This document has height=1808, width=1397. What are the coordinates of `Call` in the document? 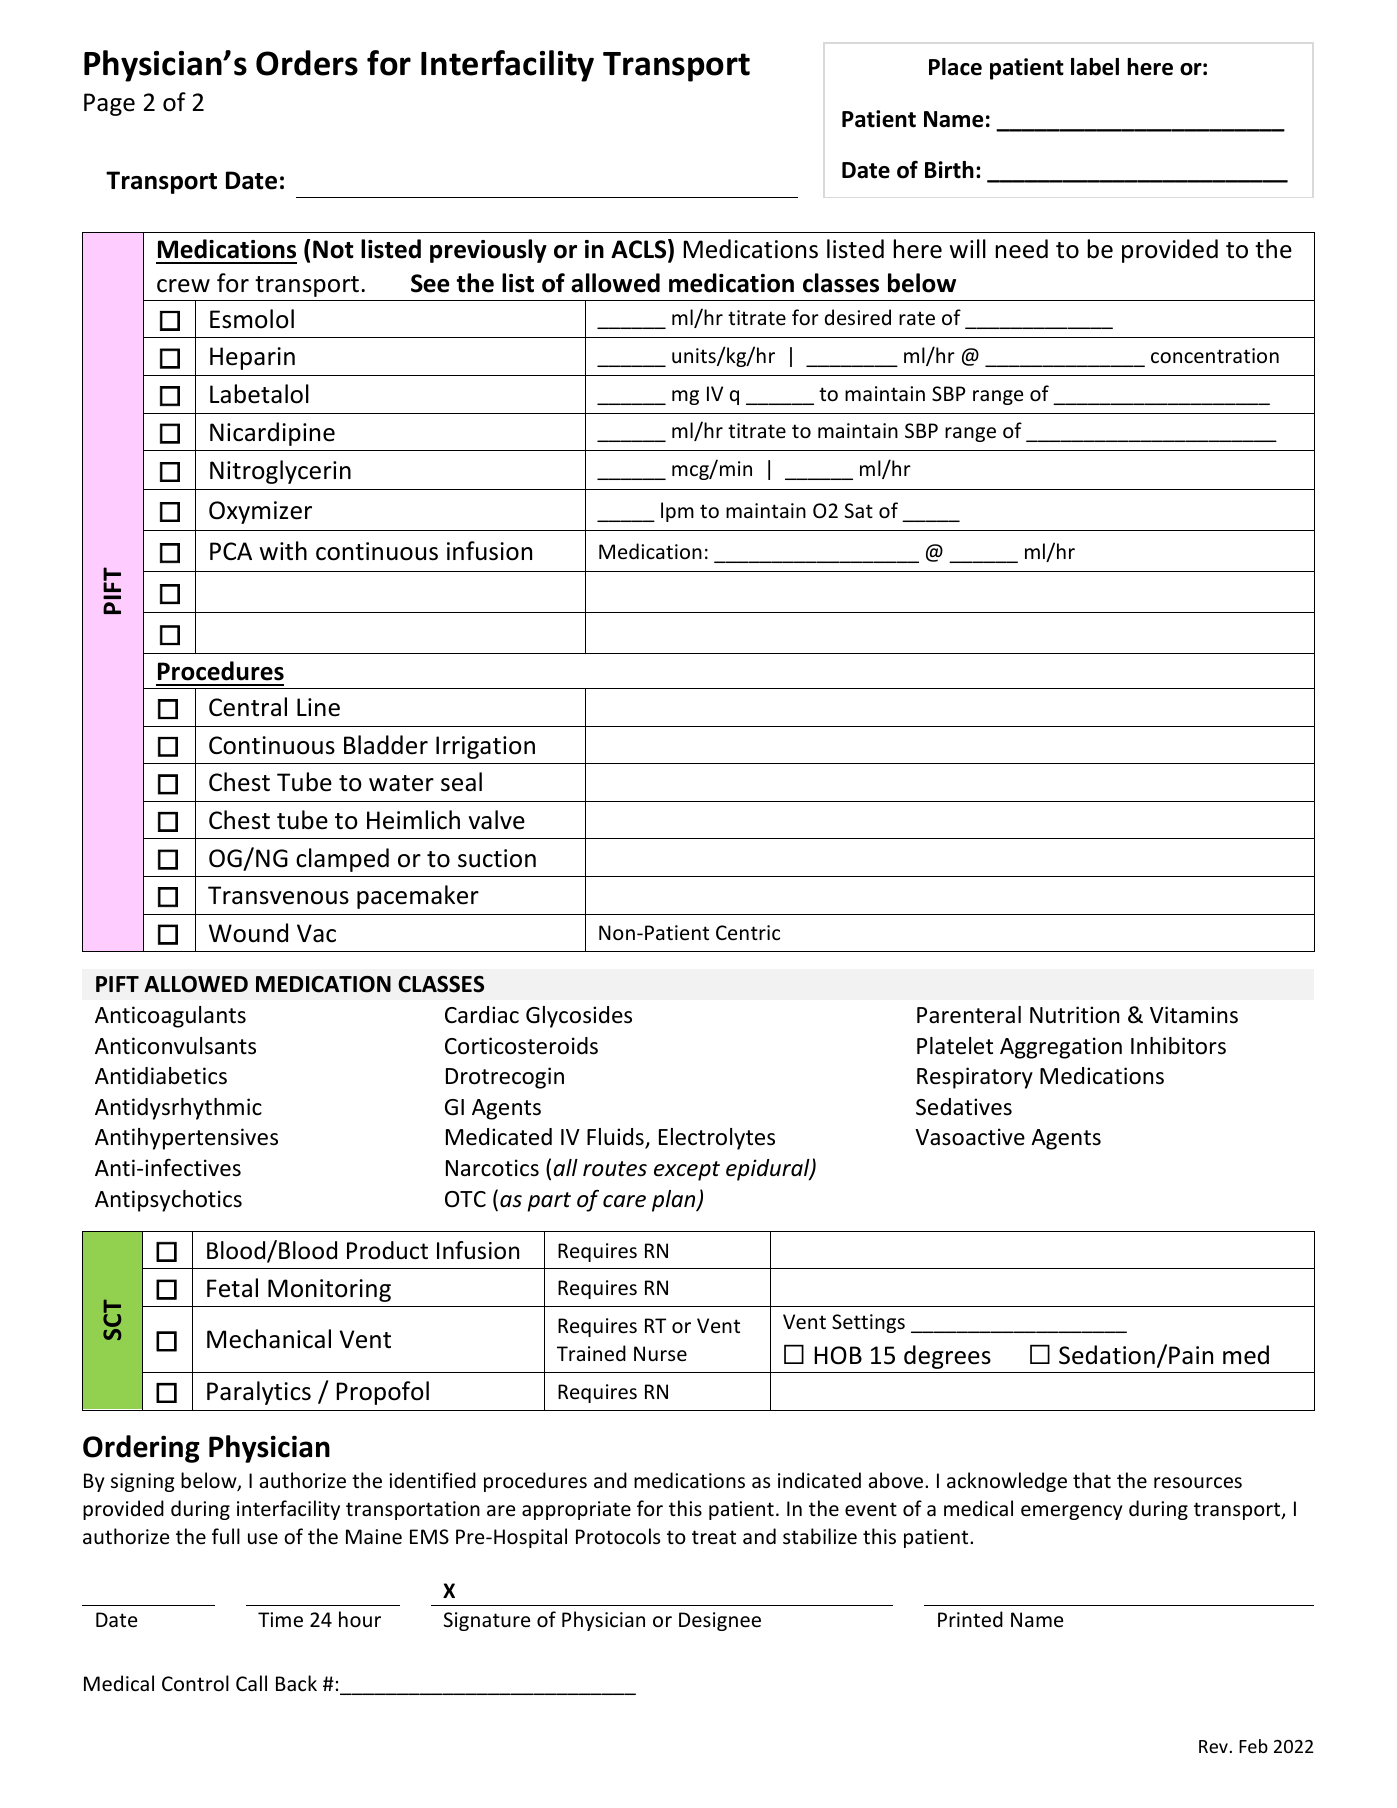 It's located at (251, 1683).
